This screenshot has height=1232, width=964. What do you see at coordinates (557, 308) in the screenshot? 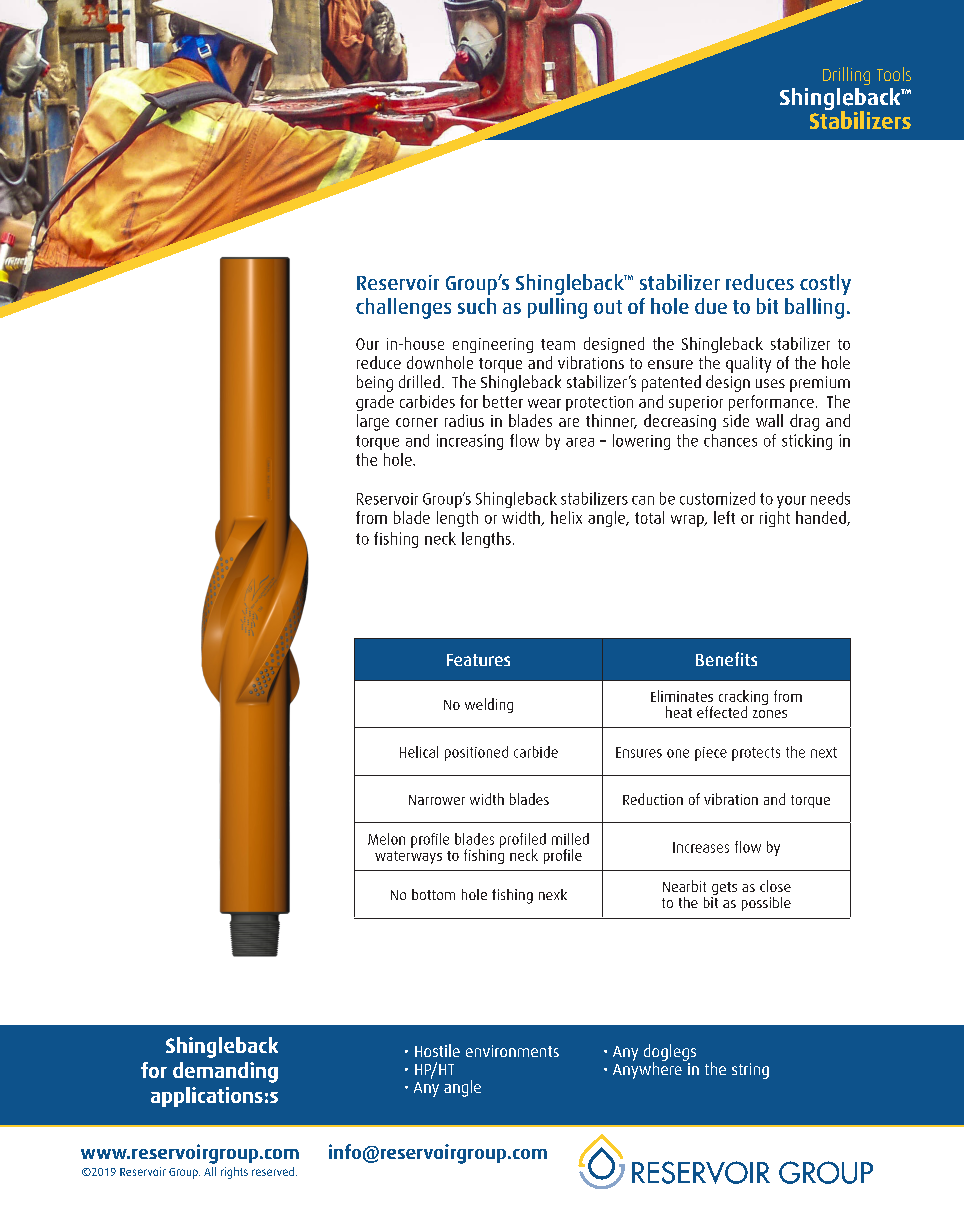
I see `pulling` at bounding box center [557, 308].
